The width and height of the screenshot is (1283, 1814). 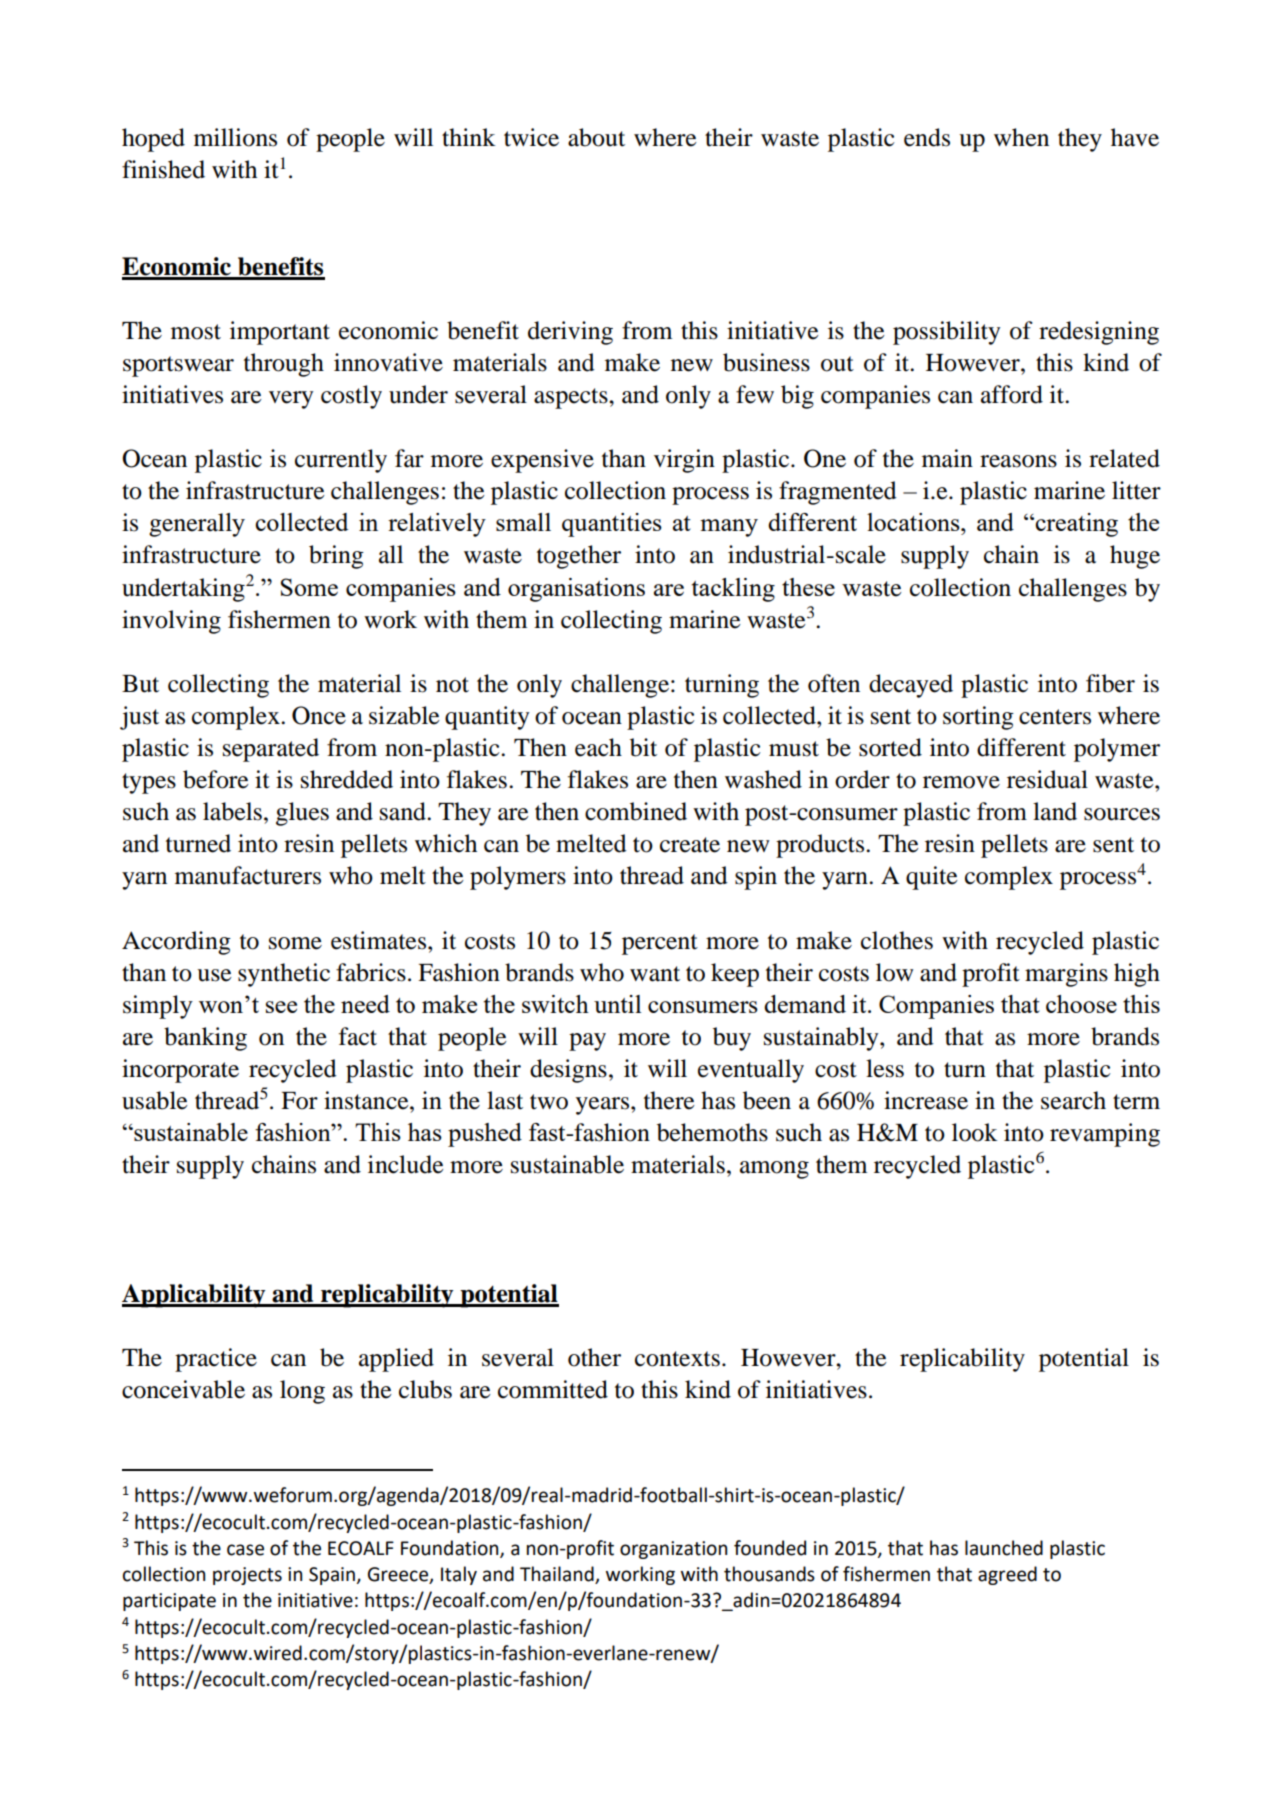 I want to click on case, so click(x=245, y=1550).
